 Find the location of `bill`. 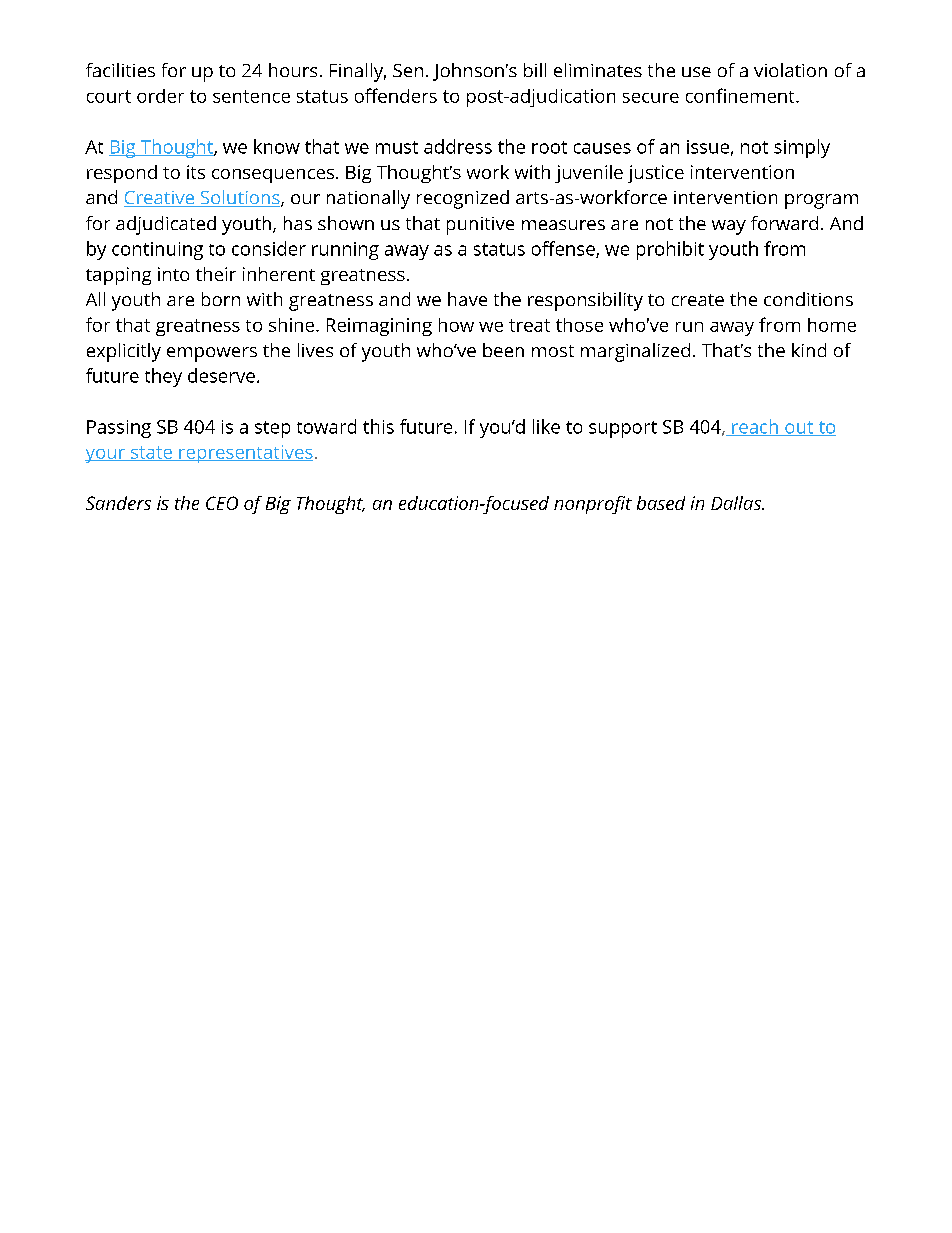

bill is located at coordinates (535, 70).
